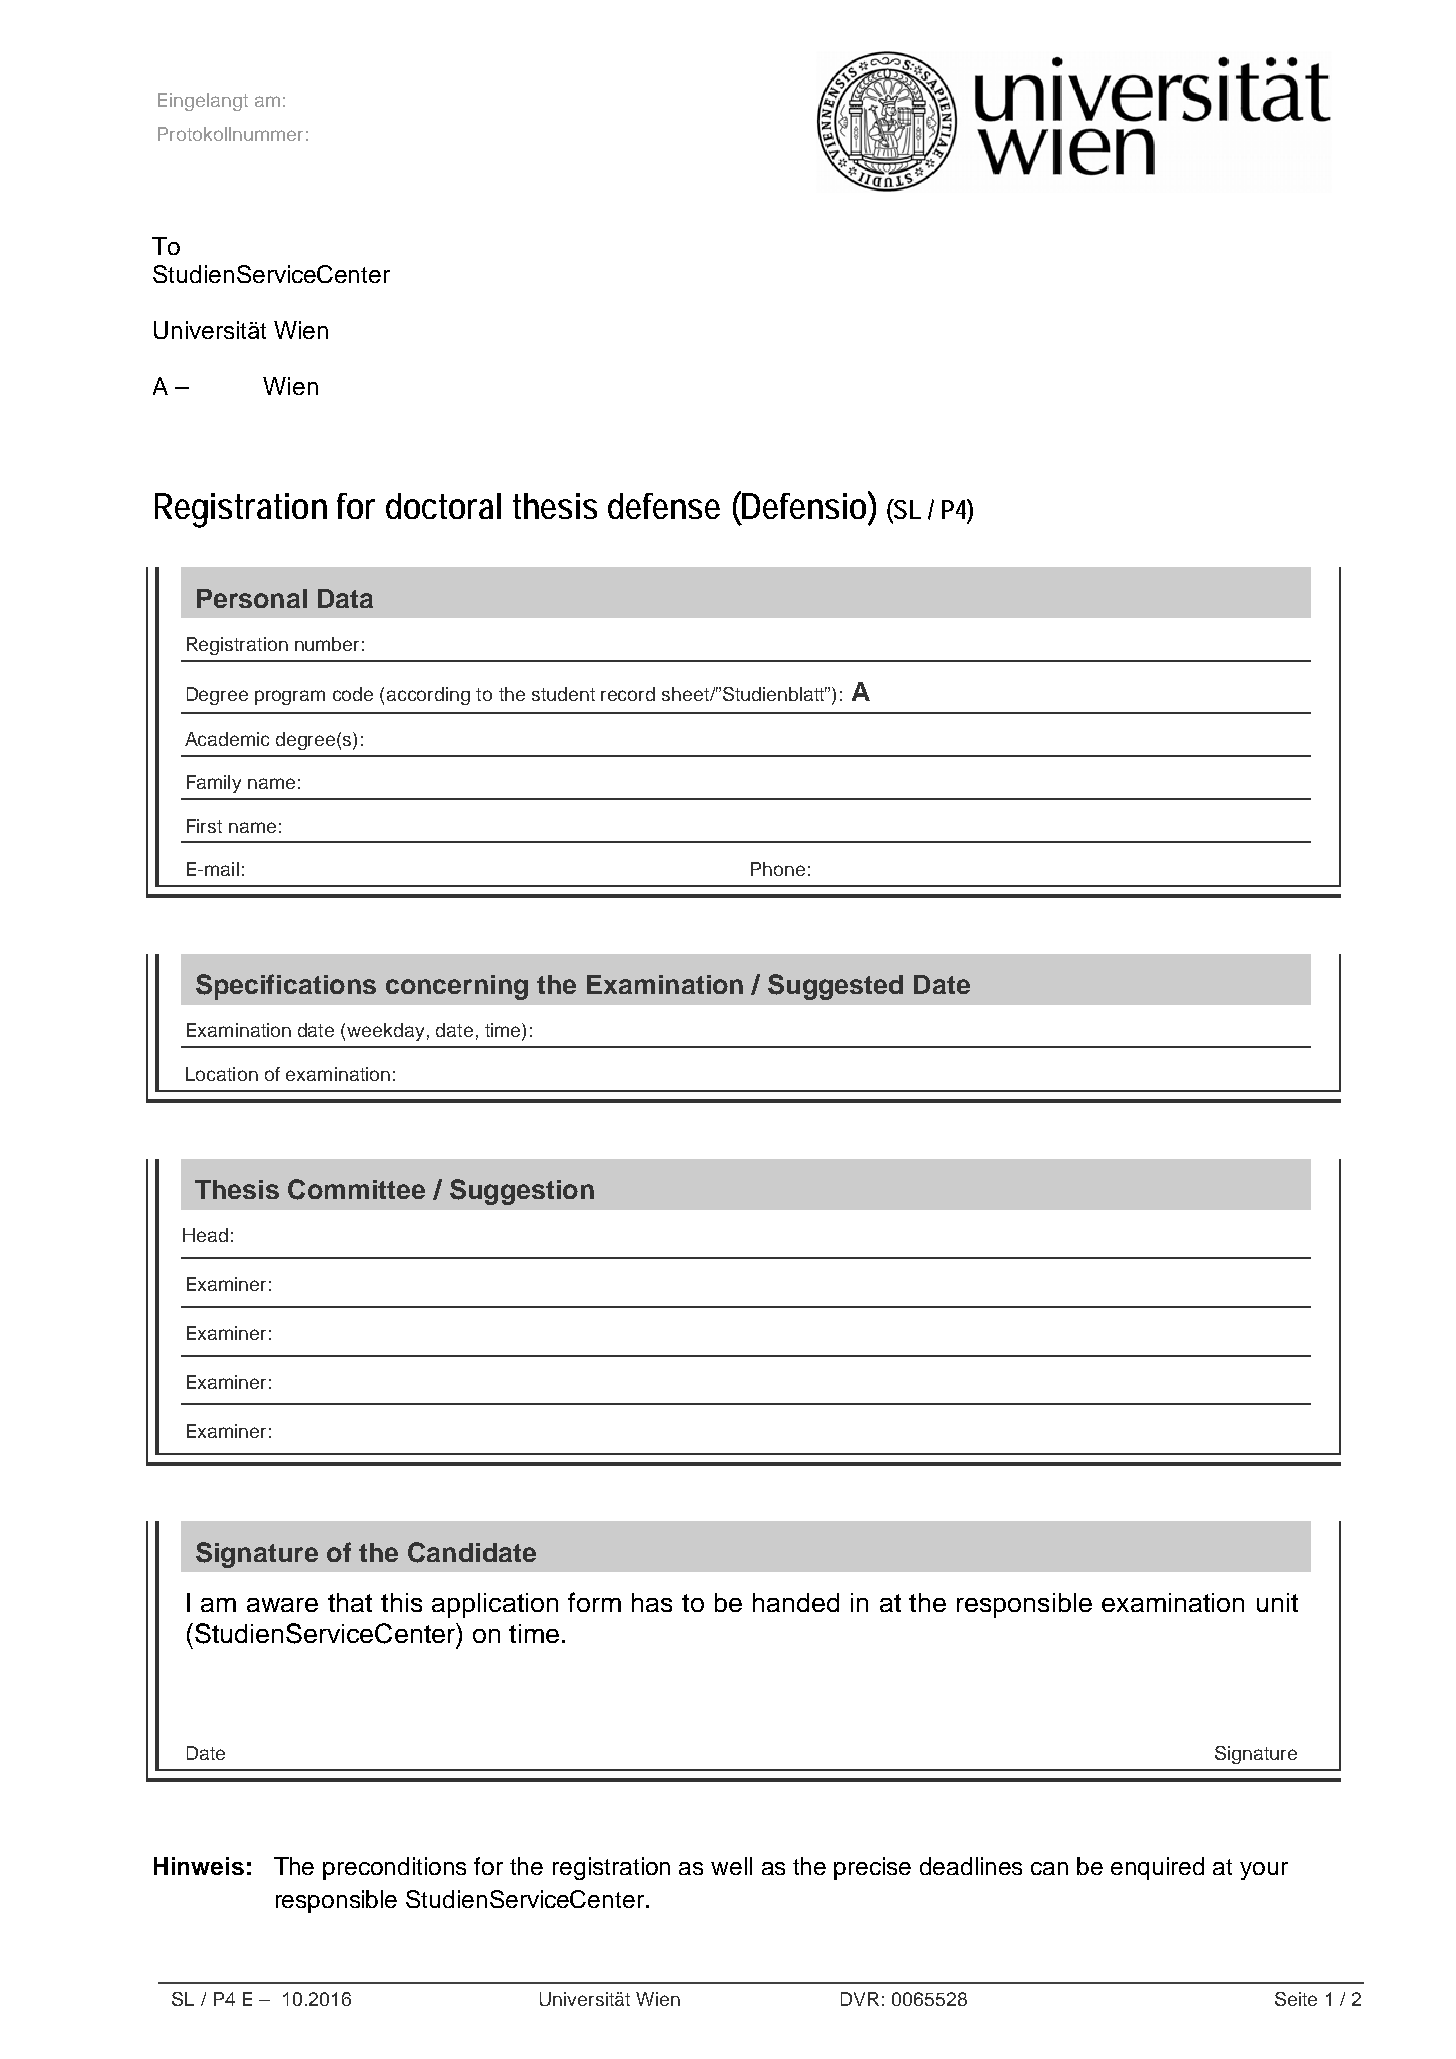 The image size is (1456, 2059). I want to click on Suggestion, so click(522, 1192).
